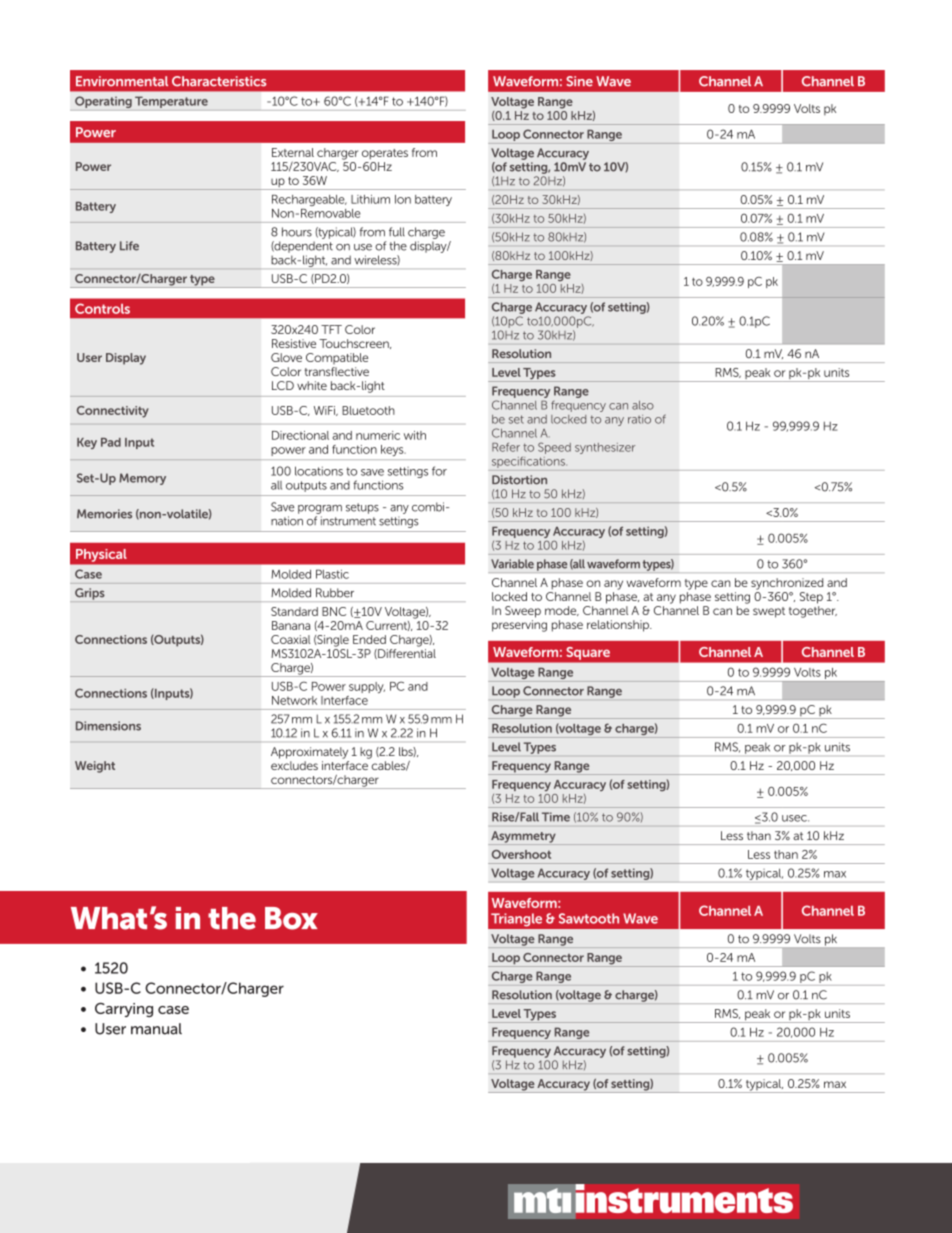 The image size is (952, 1233). Describe the element at coordinates (639, 419) in the document. I see `ratio` at that location.
